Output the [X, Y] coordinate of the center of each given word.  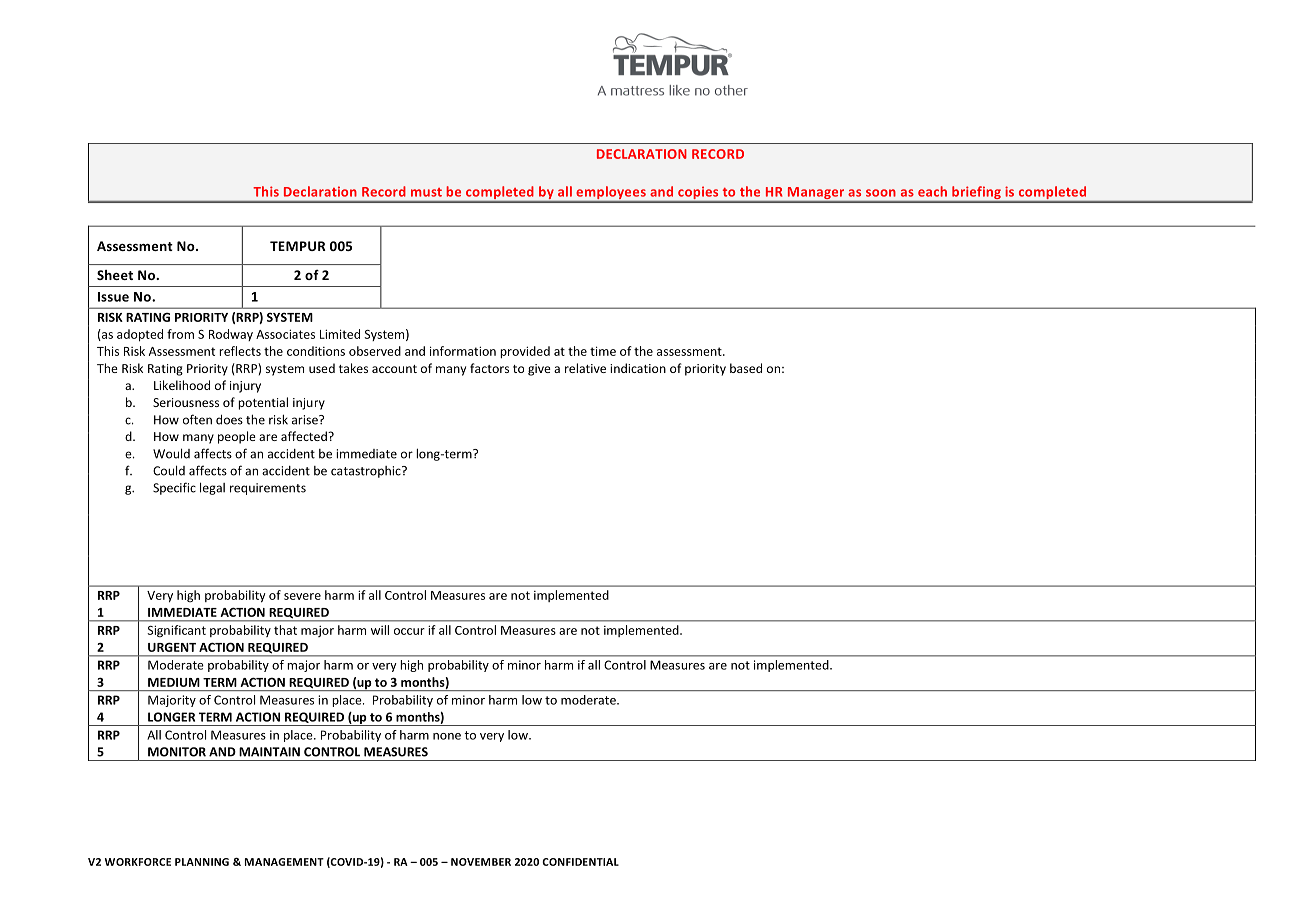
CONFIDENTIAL [580, 862]
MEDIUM [174, 682]
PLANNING [202, 862]
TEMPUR [298, 246]
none [447, 736]
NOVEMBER [481, 862]
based [746, 368]
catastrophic [367, 472]
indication [638, 368]
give [539, 370]
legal [212, 488]
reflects [240, 351]
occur [409, 631]
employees [611, 194]
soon [881, 193]
